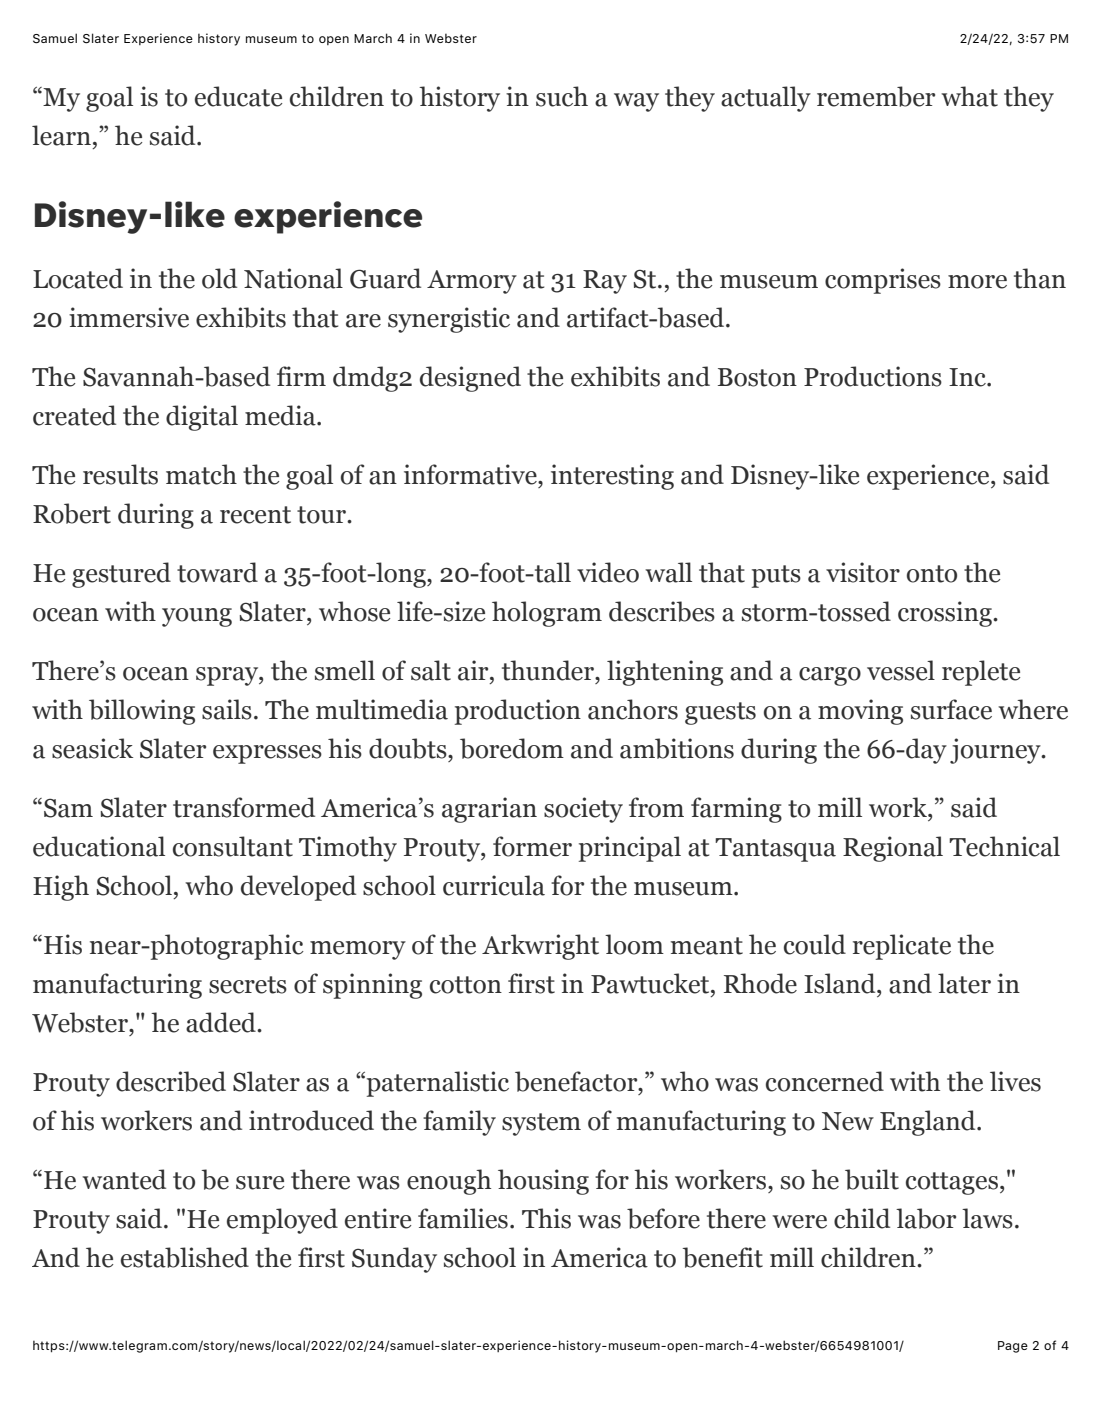 This screenshot has width=1102, height=1427. I want to click on established, so click(185, 1257).
